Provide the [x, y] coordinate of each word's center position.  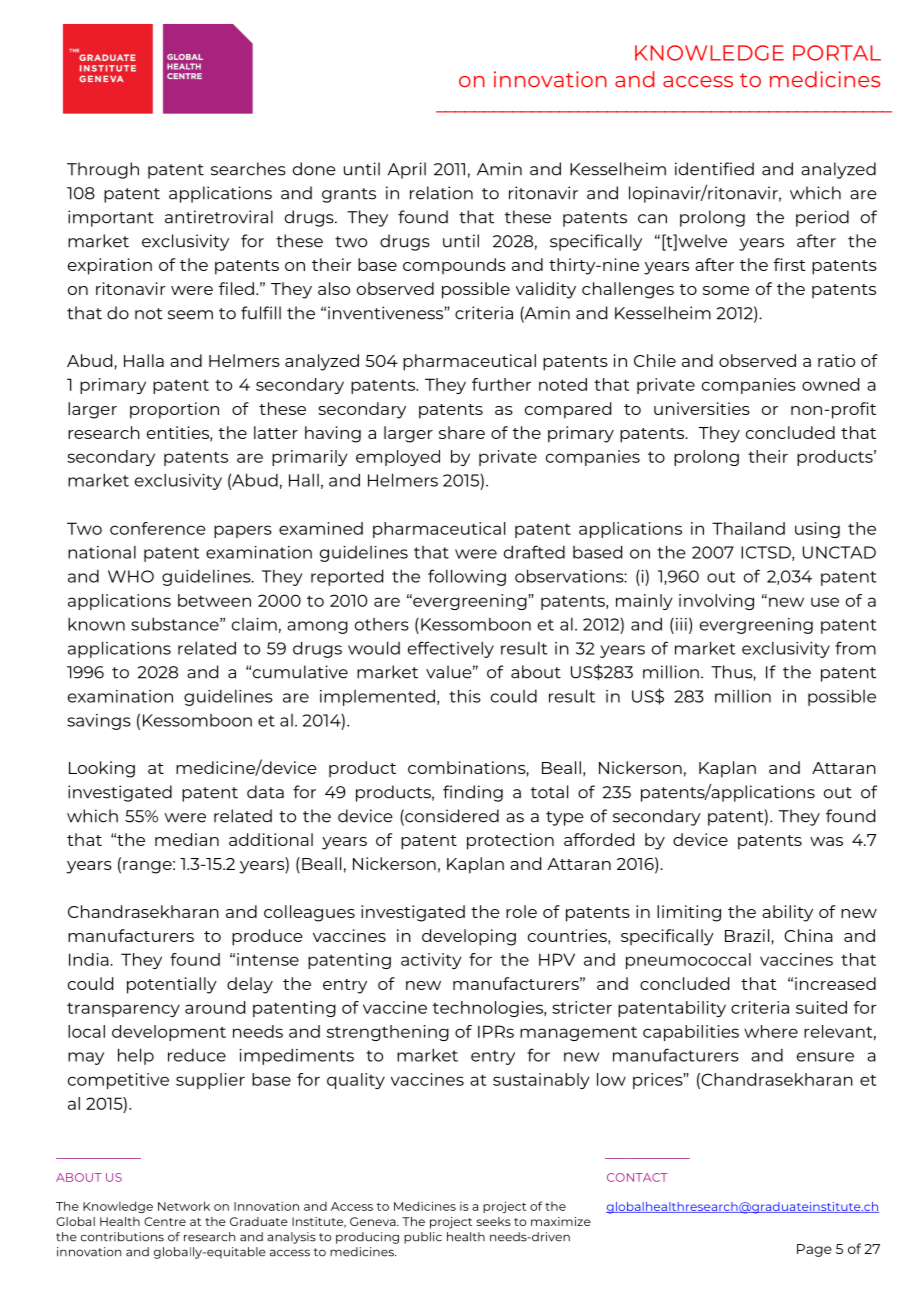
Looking [102, 769]
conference [157, 528]
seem [190, 315]
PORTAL [837, 53]
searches [248, 169]
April [407, 170]
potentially [172, 985]
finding [473, 793]
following [467, 577]
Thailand [748, 528]
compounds [454, 266]
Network [184, 1206]
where [771, 1031]
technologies [489, 1009]
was [826, 841]
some [726, 290]
